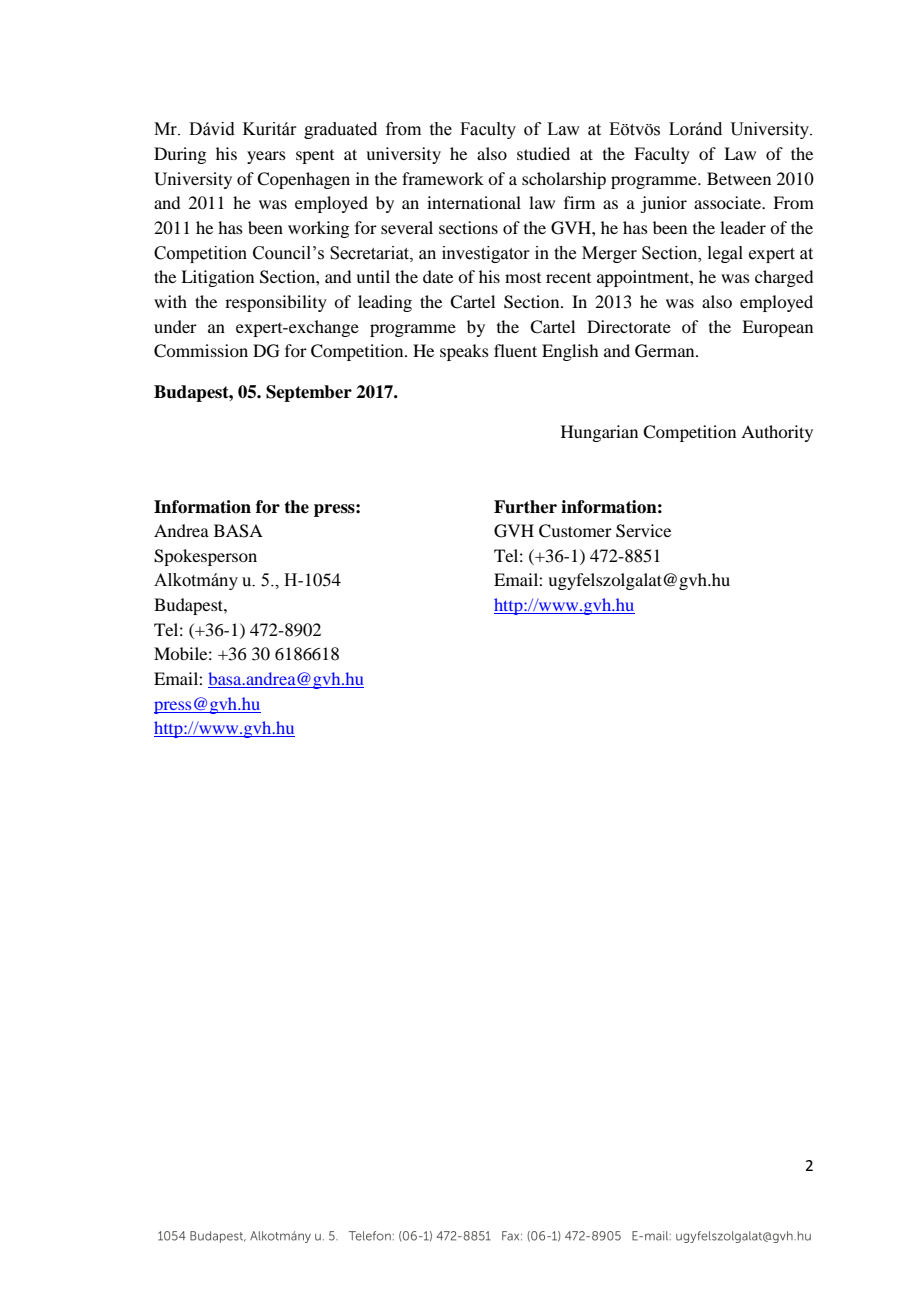 The width and height of the document is (924, 1308). What do you see at coordinates (486, 254) in the document?
I see `investigator` at bounding box center [486, 254].
